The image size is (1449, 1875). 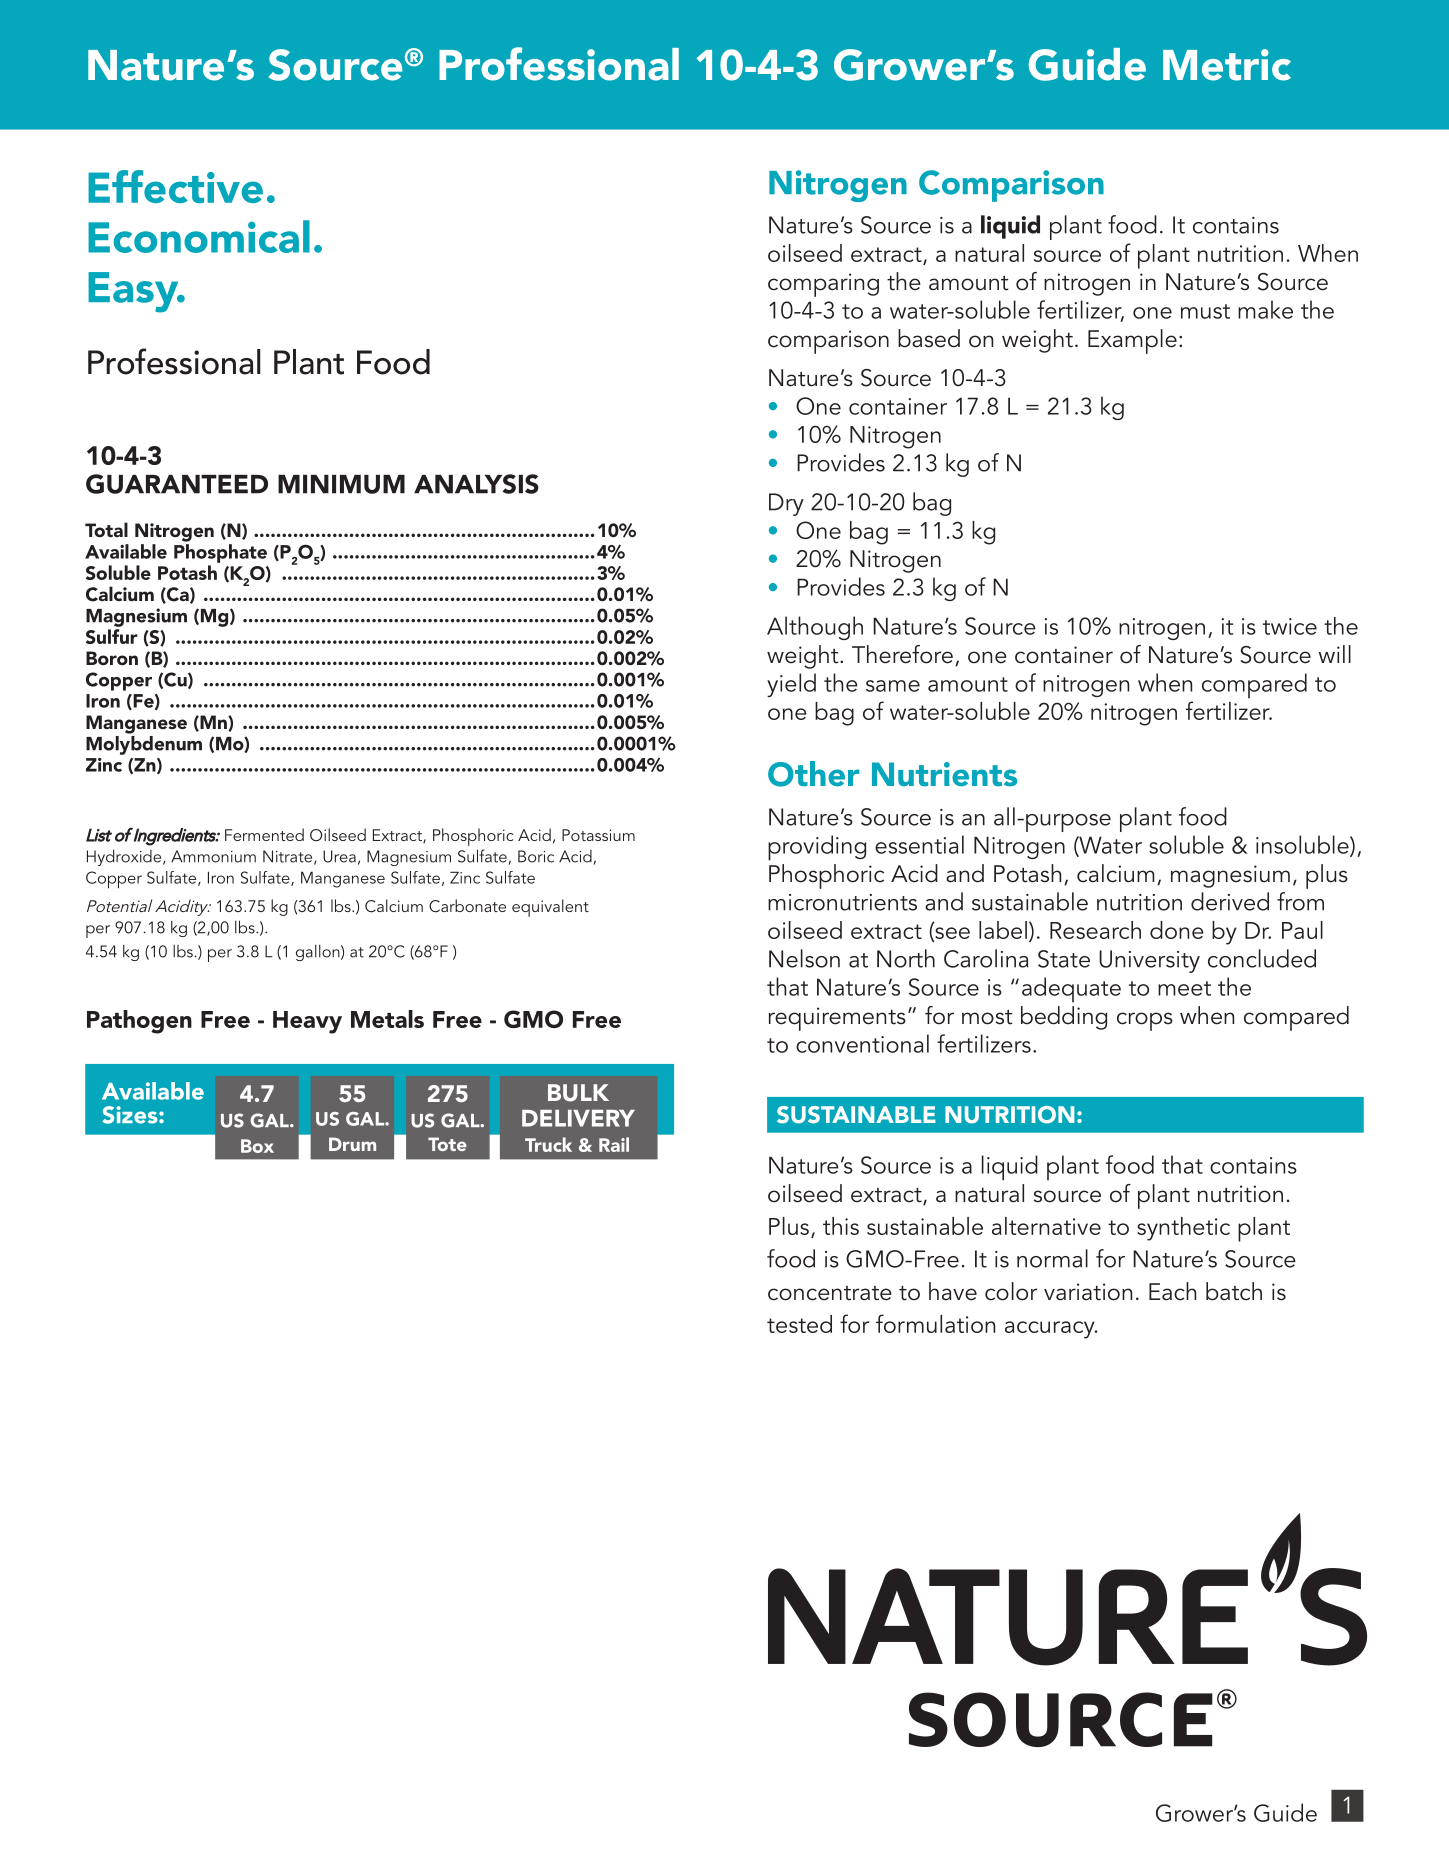 I want to click on Metric, so click(x=1227, y=65).
